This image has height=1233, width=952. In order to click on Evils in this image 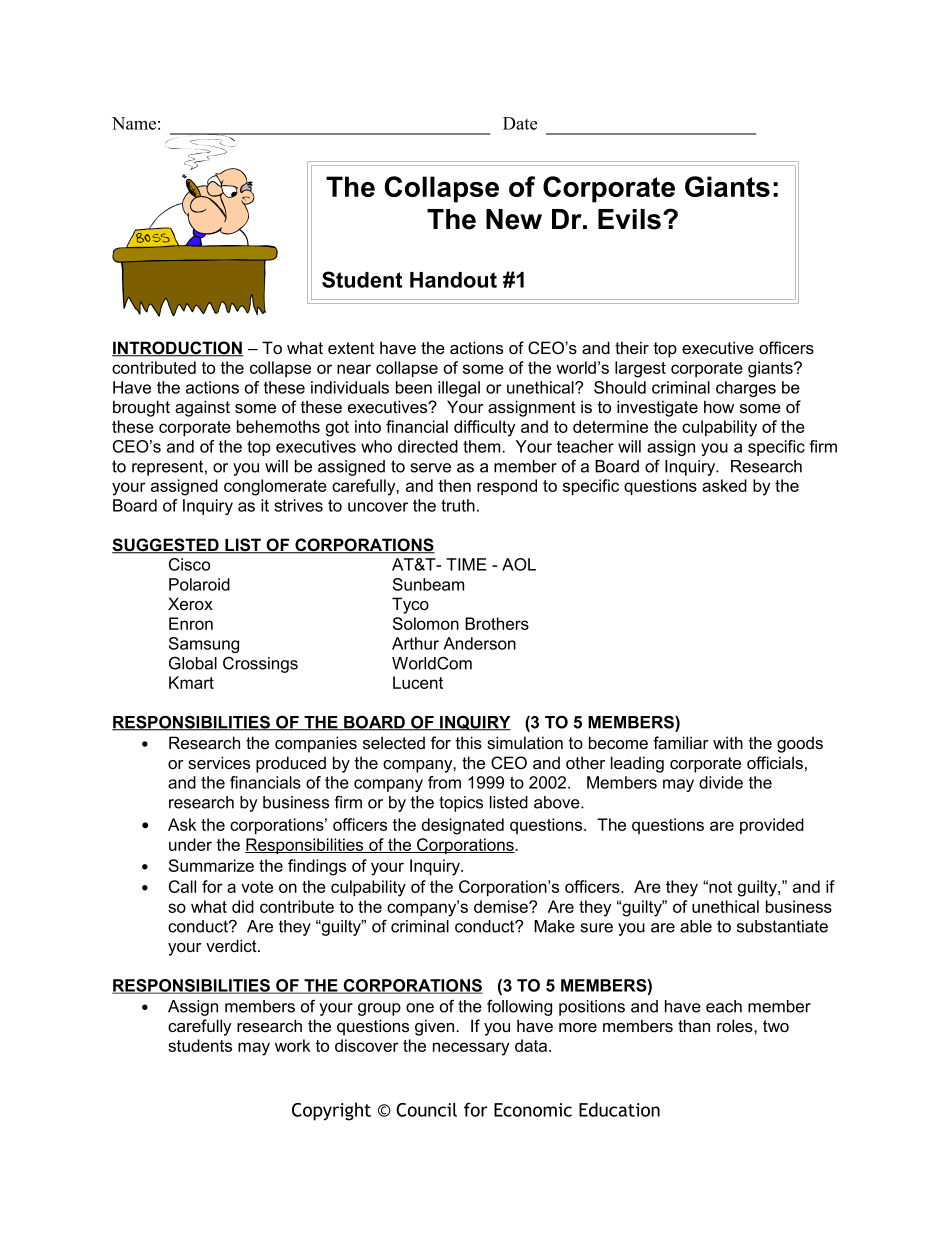, I will do `click(629, 219)`.
